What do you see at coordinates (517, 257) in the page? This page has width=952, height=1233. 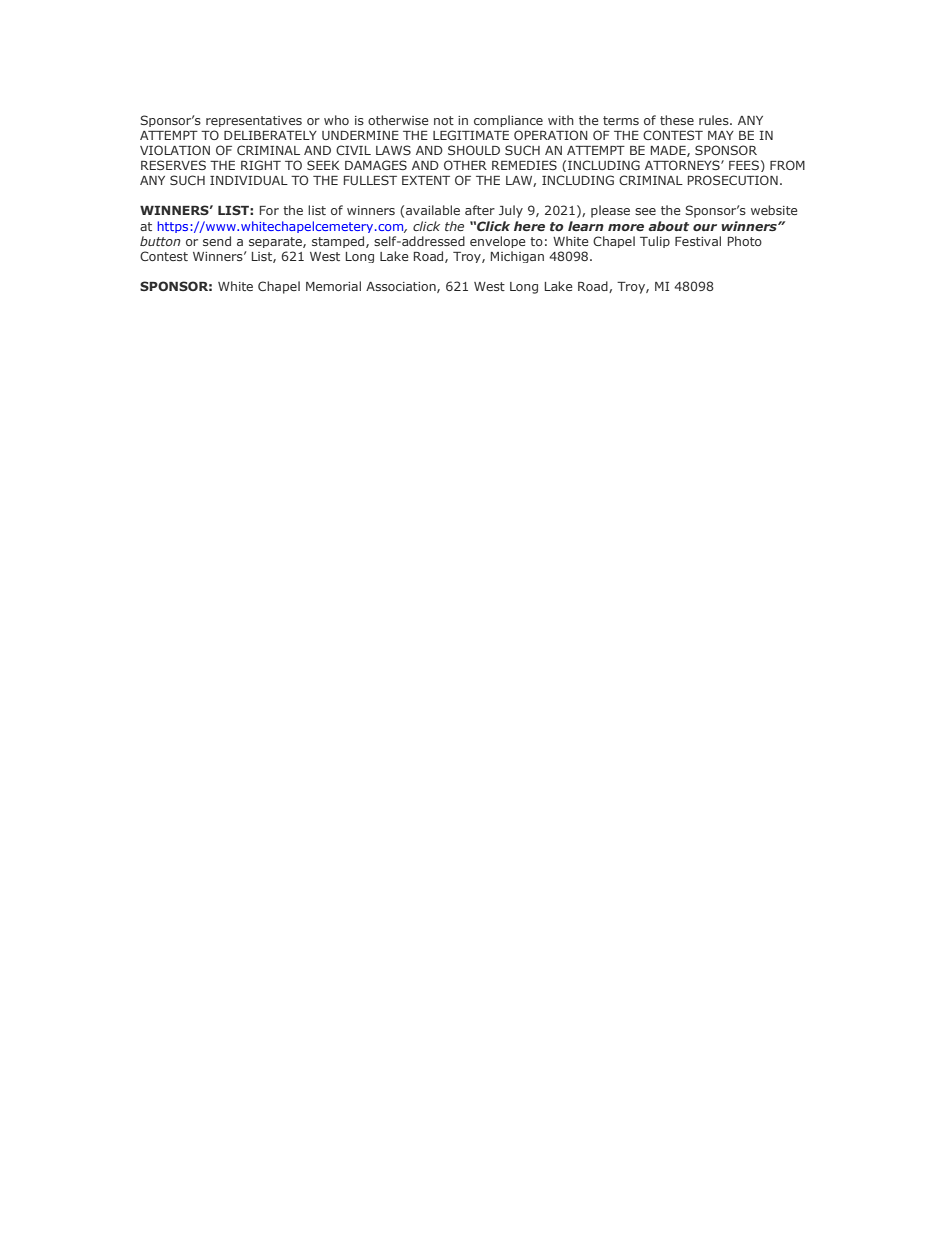 I see `Michigan` at bounding box center [517, 257].
